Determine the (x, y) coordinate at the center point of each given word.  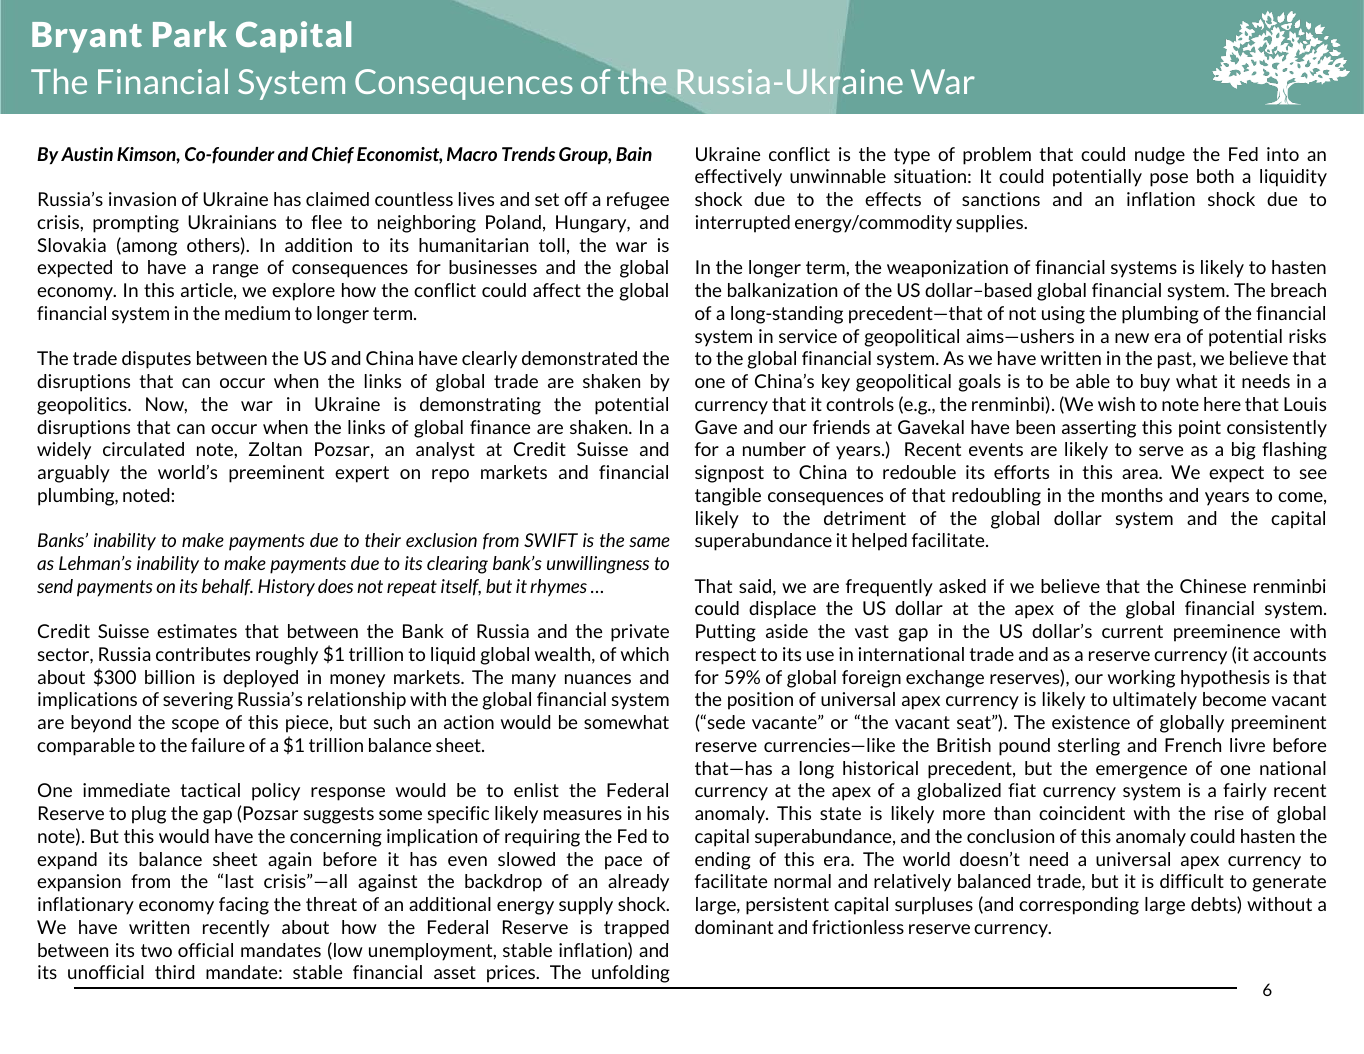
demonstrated (579, 358)
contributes (203, 654)
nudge (1160, 156)
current (1132, 631)
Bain (634, 154)
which (645, 654)
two (156, 950)
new (1132, 338)
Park (190, 34)
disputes (156, 360)
